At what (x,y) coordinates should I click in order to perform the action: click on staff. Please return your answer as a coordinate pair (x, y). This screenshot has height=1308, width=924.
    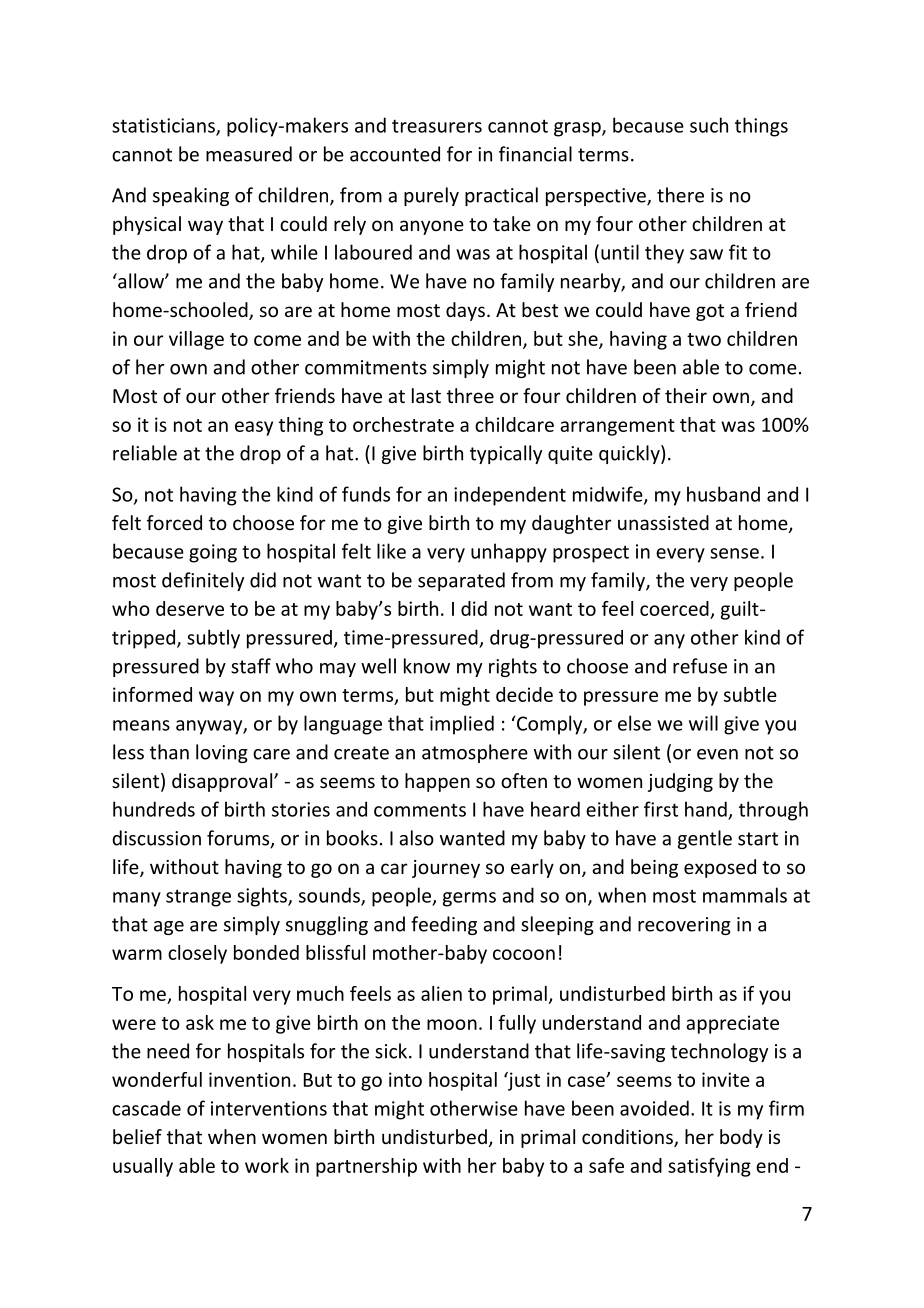
    Looking at the image, I should click on (251, 666).
